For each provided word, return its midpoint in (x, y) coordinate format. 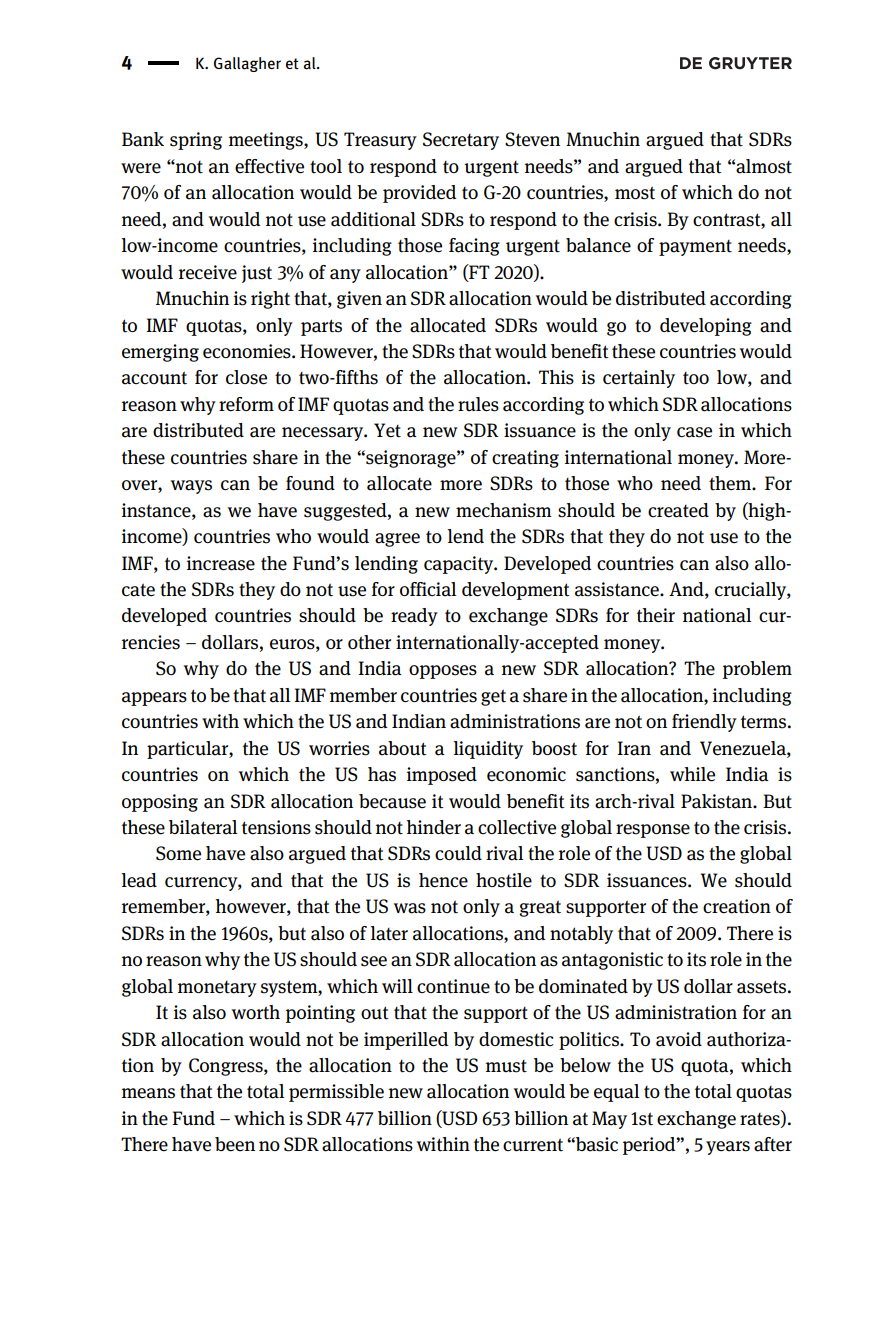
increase (221, 563)
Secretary (461, 141)
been (235, 1144)
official (428, 589)
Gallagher (247, 64)
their (656, 615)
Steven (532, 139)
